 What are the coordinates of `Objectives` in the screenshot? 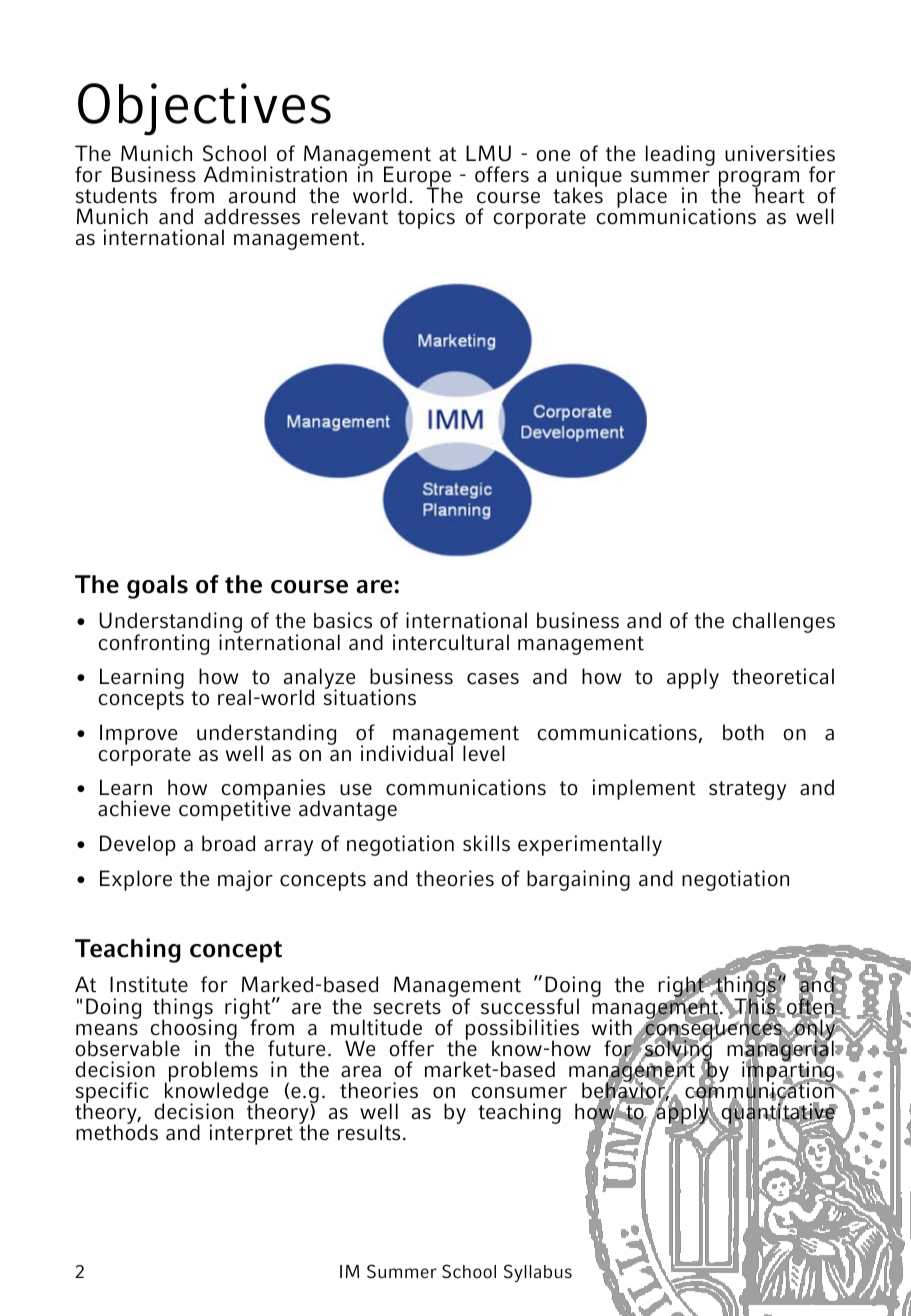 It's located at (204, 109).
